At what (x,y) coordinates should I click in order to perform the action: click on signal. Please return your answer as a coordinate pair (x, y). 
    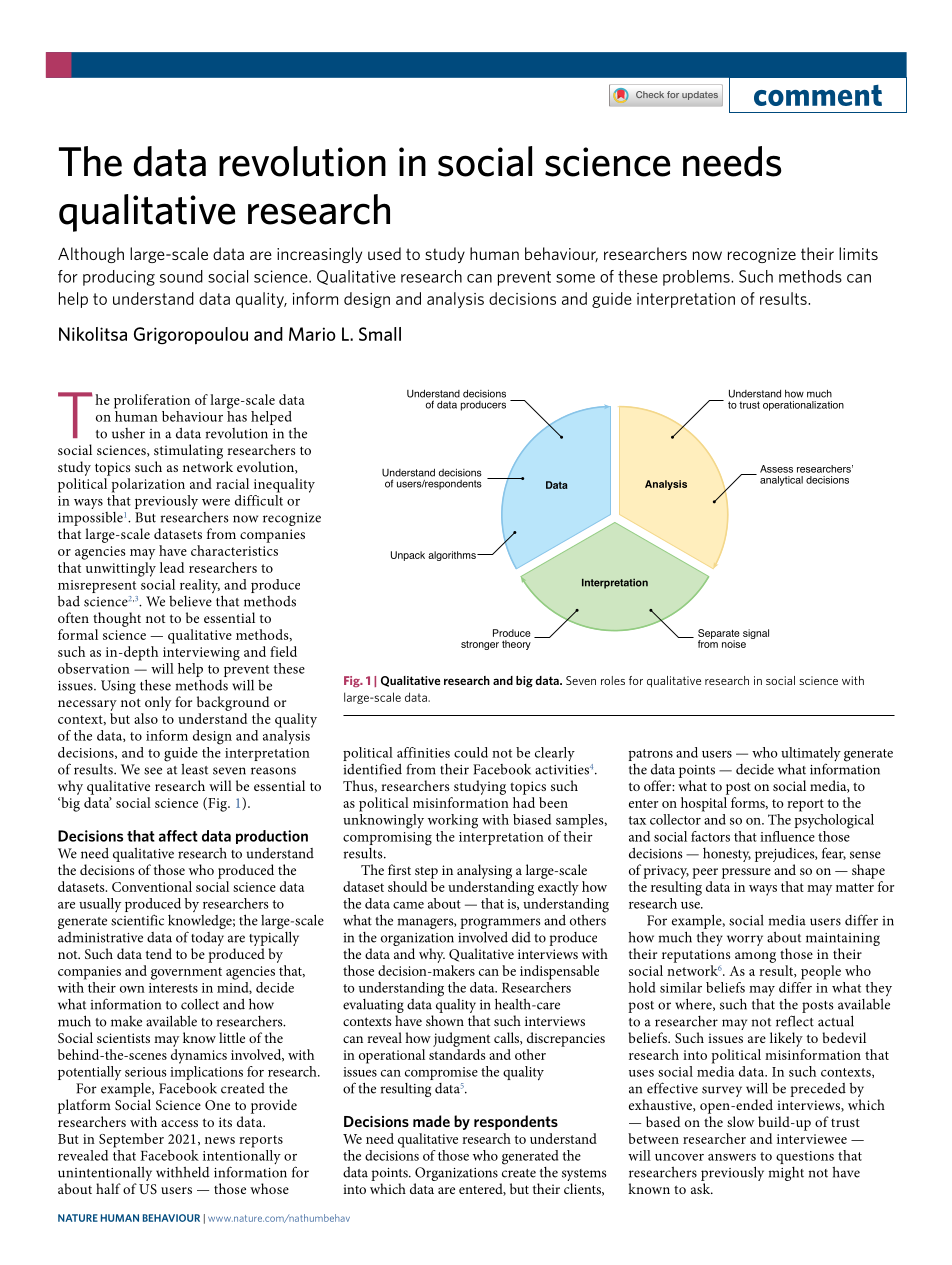
    Looking at the image, I should click on (756, 634).
